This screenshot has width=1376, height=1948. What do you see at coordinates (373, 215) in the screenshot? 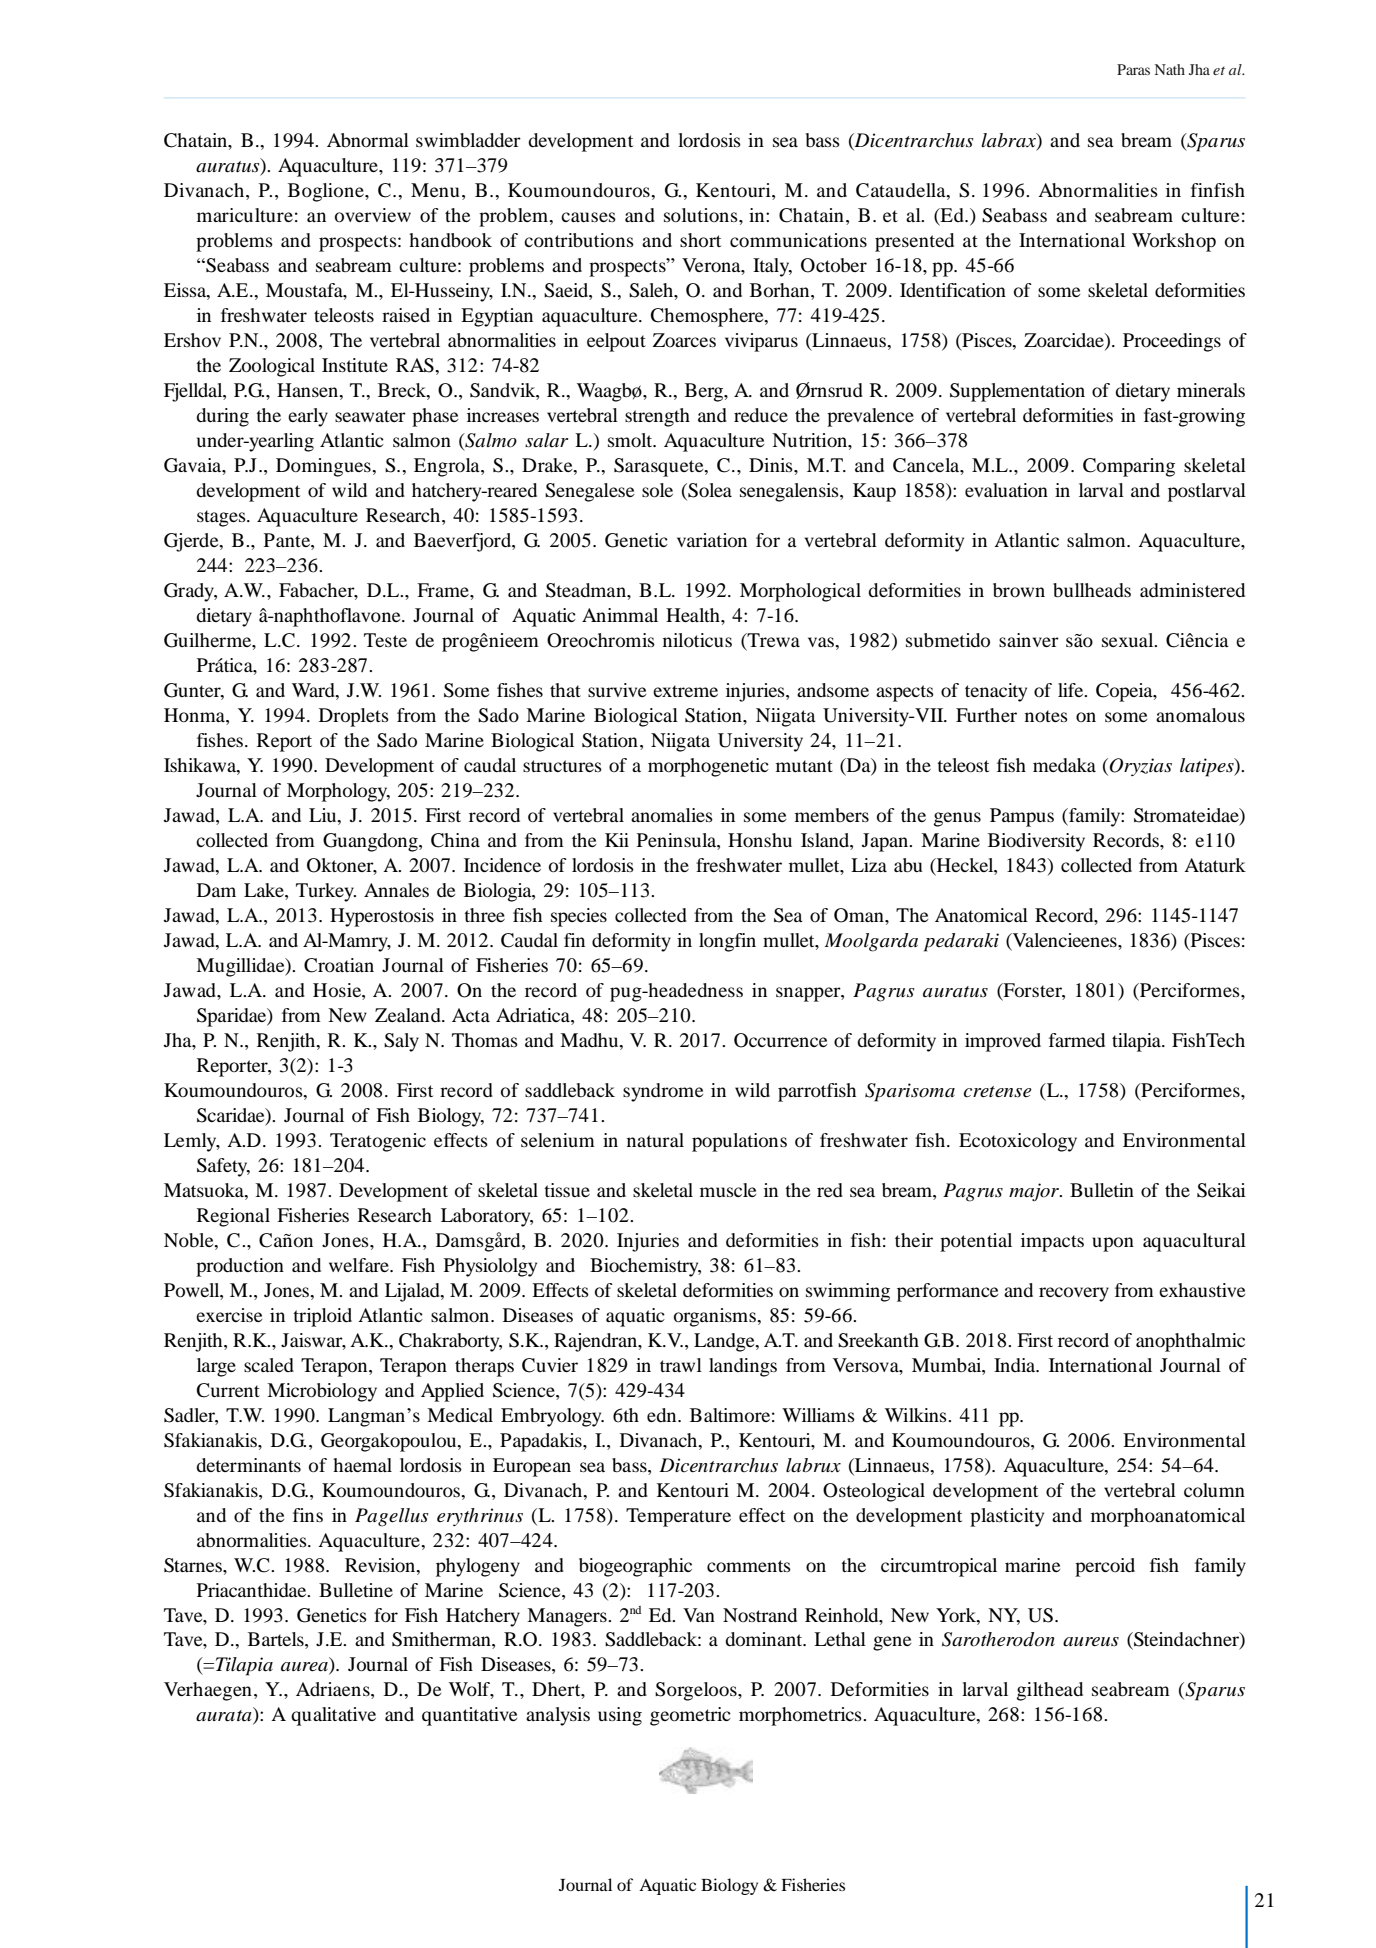
I see `overview` at bounding box center [373, 215].
